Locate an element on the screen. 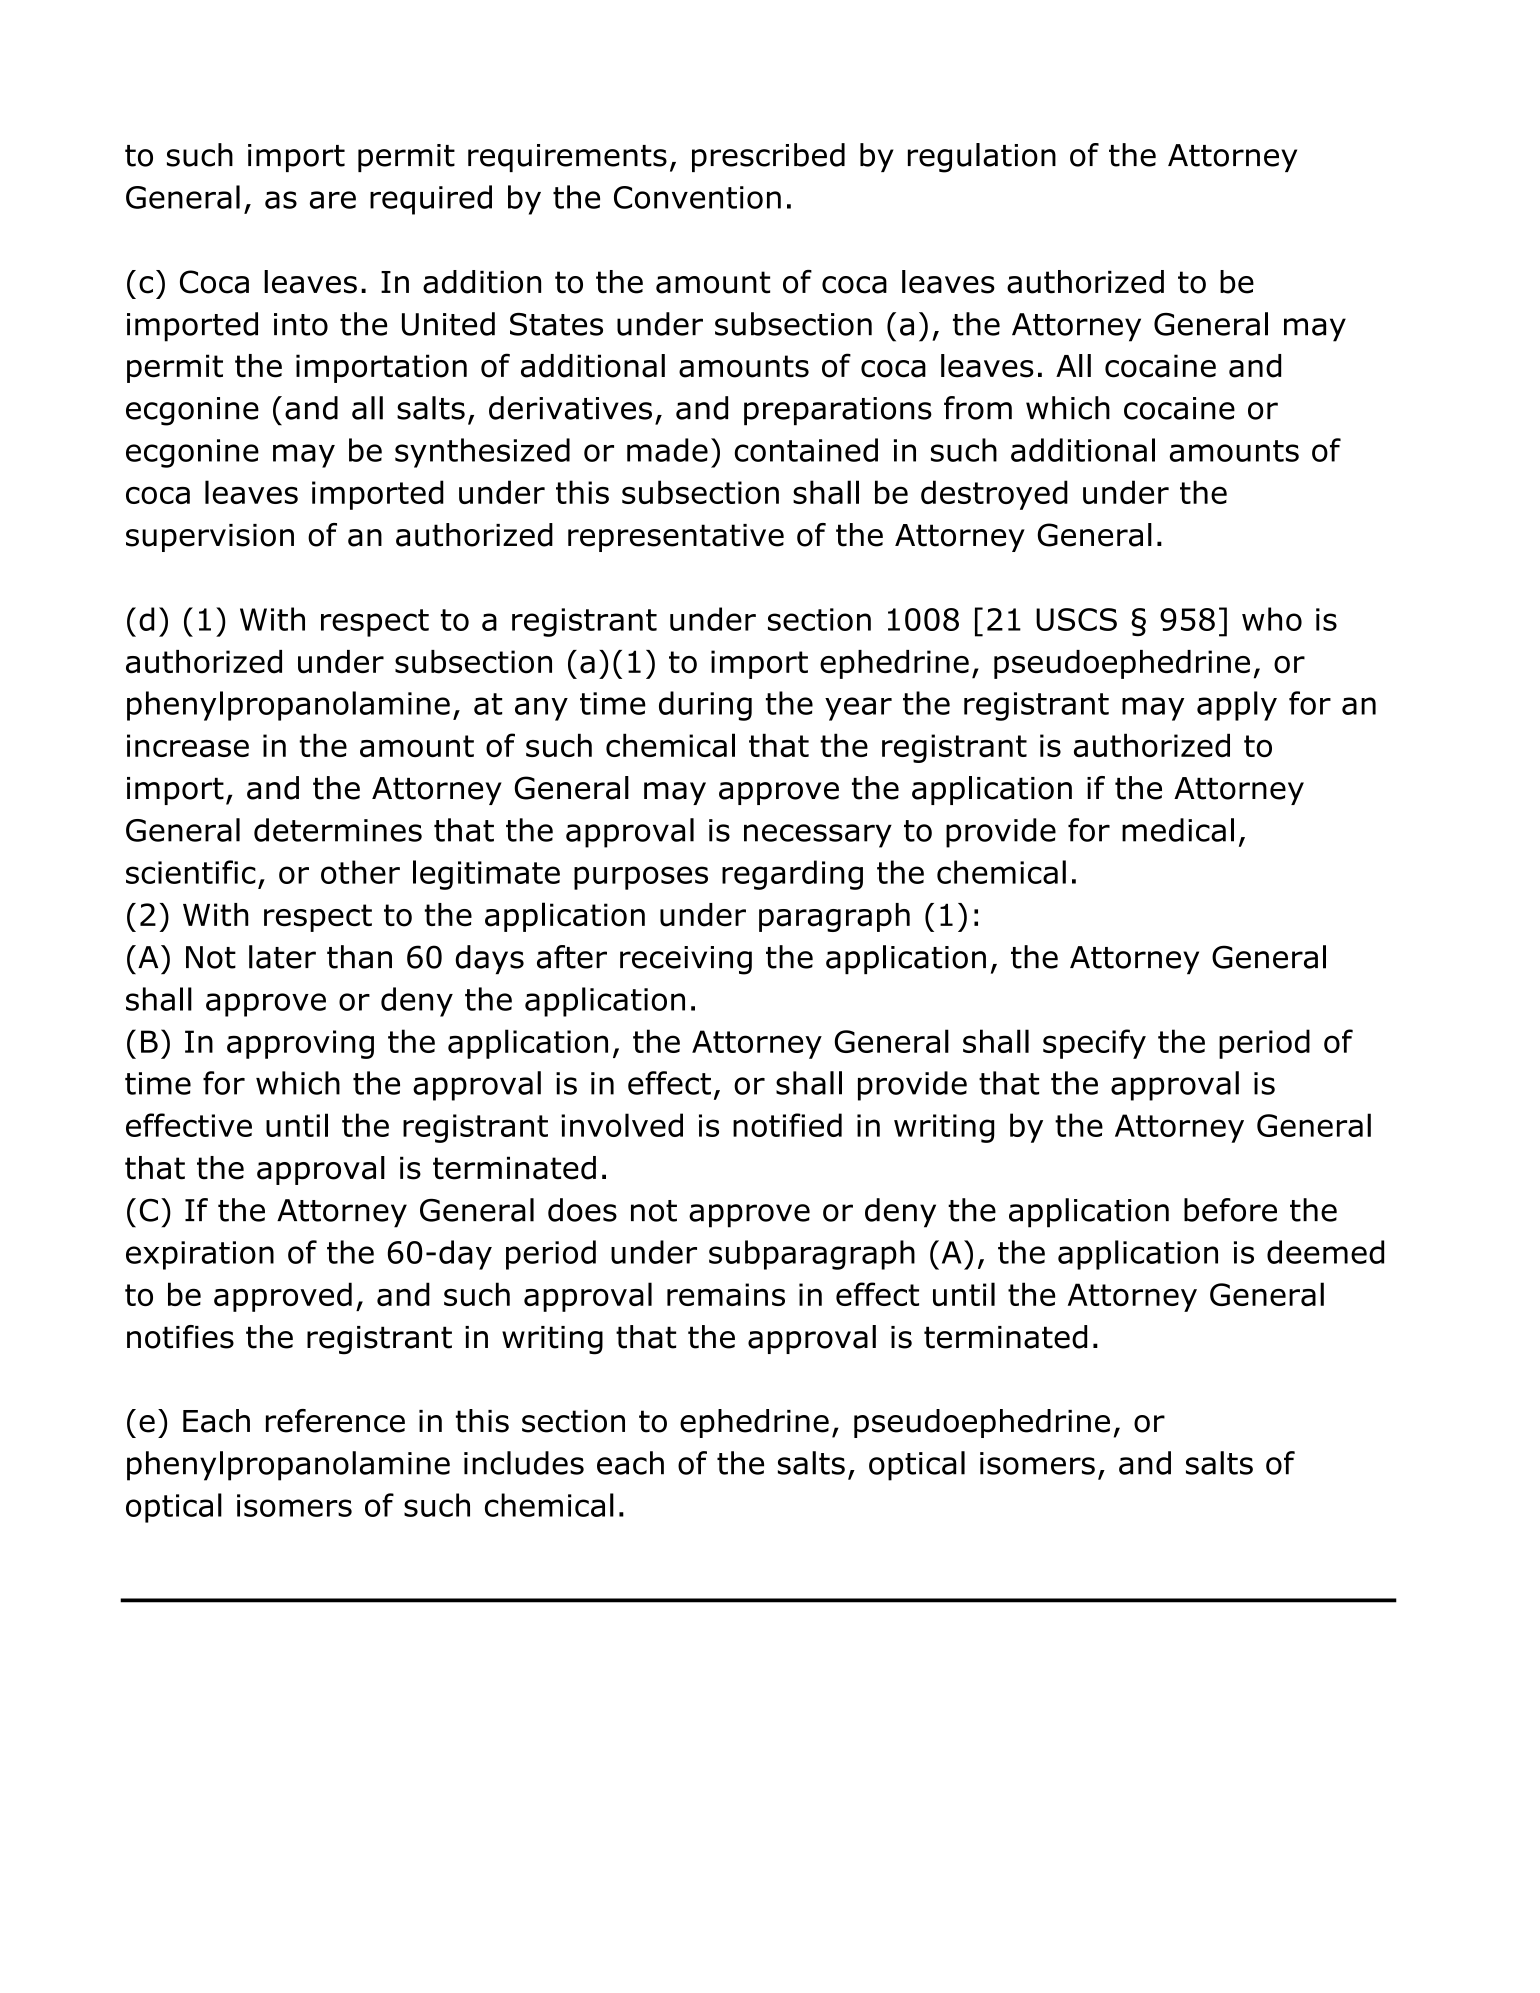 This screenshot has width=1540, height=1993. deemed is located at coordinates (1325, 1252).
